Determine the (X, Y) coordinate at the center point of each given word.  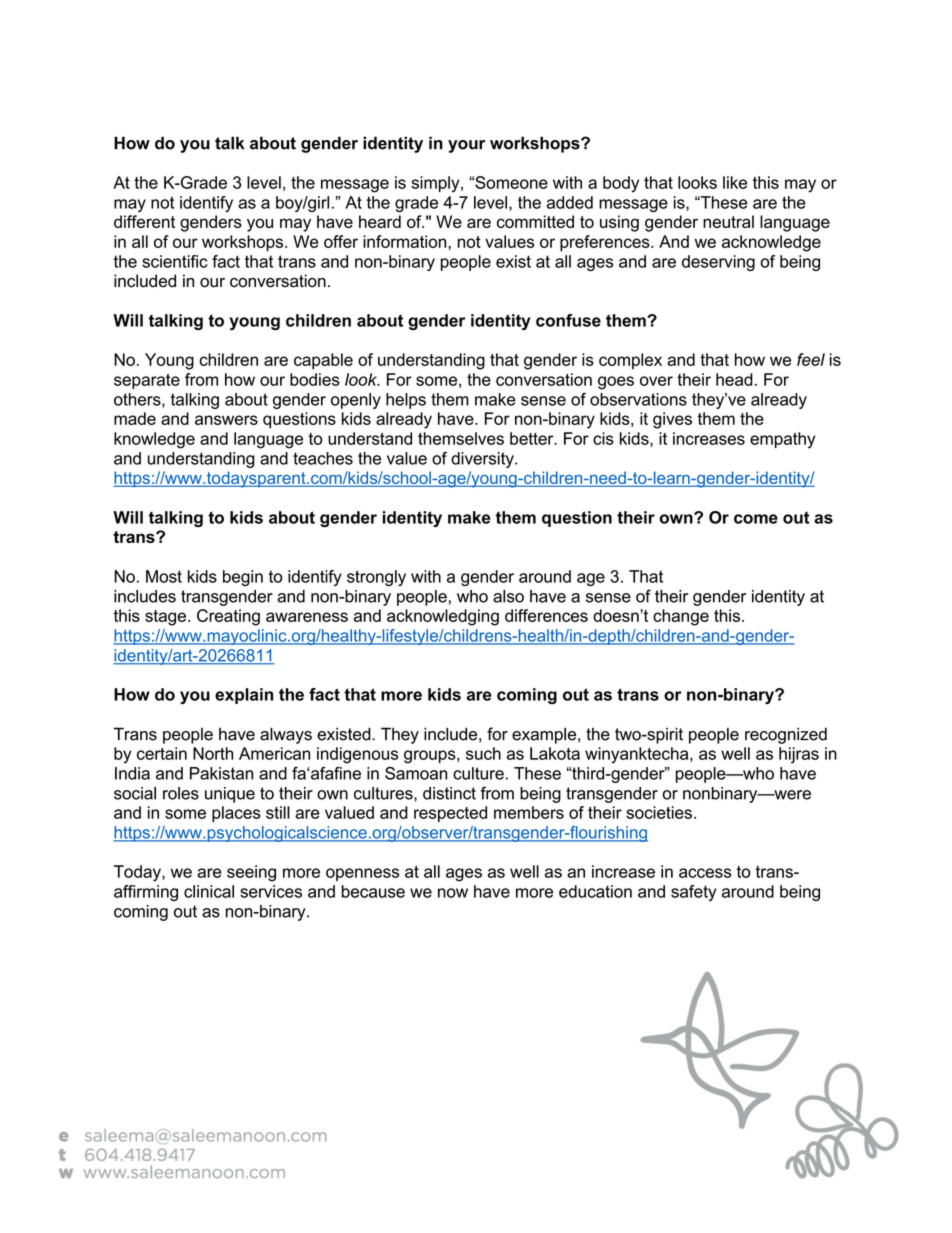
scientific (175, 261)
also (508, 596)
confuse (568, 320)
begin (243, 578)
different (144, 221)
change (681, 617)
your (467, 146)
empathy (782, 440)
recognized (786, 735)
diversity (483, 460)
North (213, 753)
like (735, 182)
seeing (251, 873)
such (483, 753)
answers (226, 420)
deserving (718, 263)
